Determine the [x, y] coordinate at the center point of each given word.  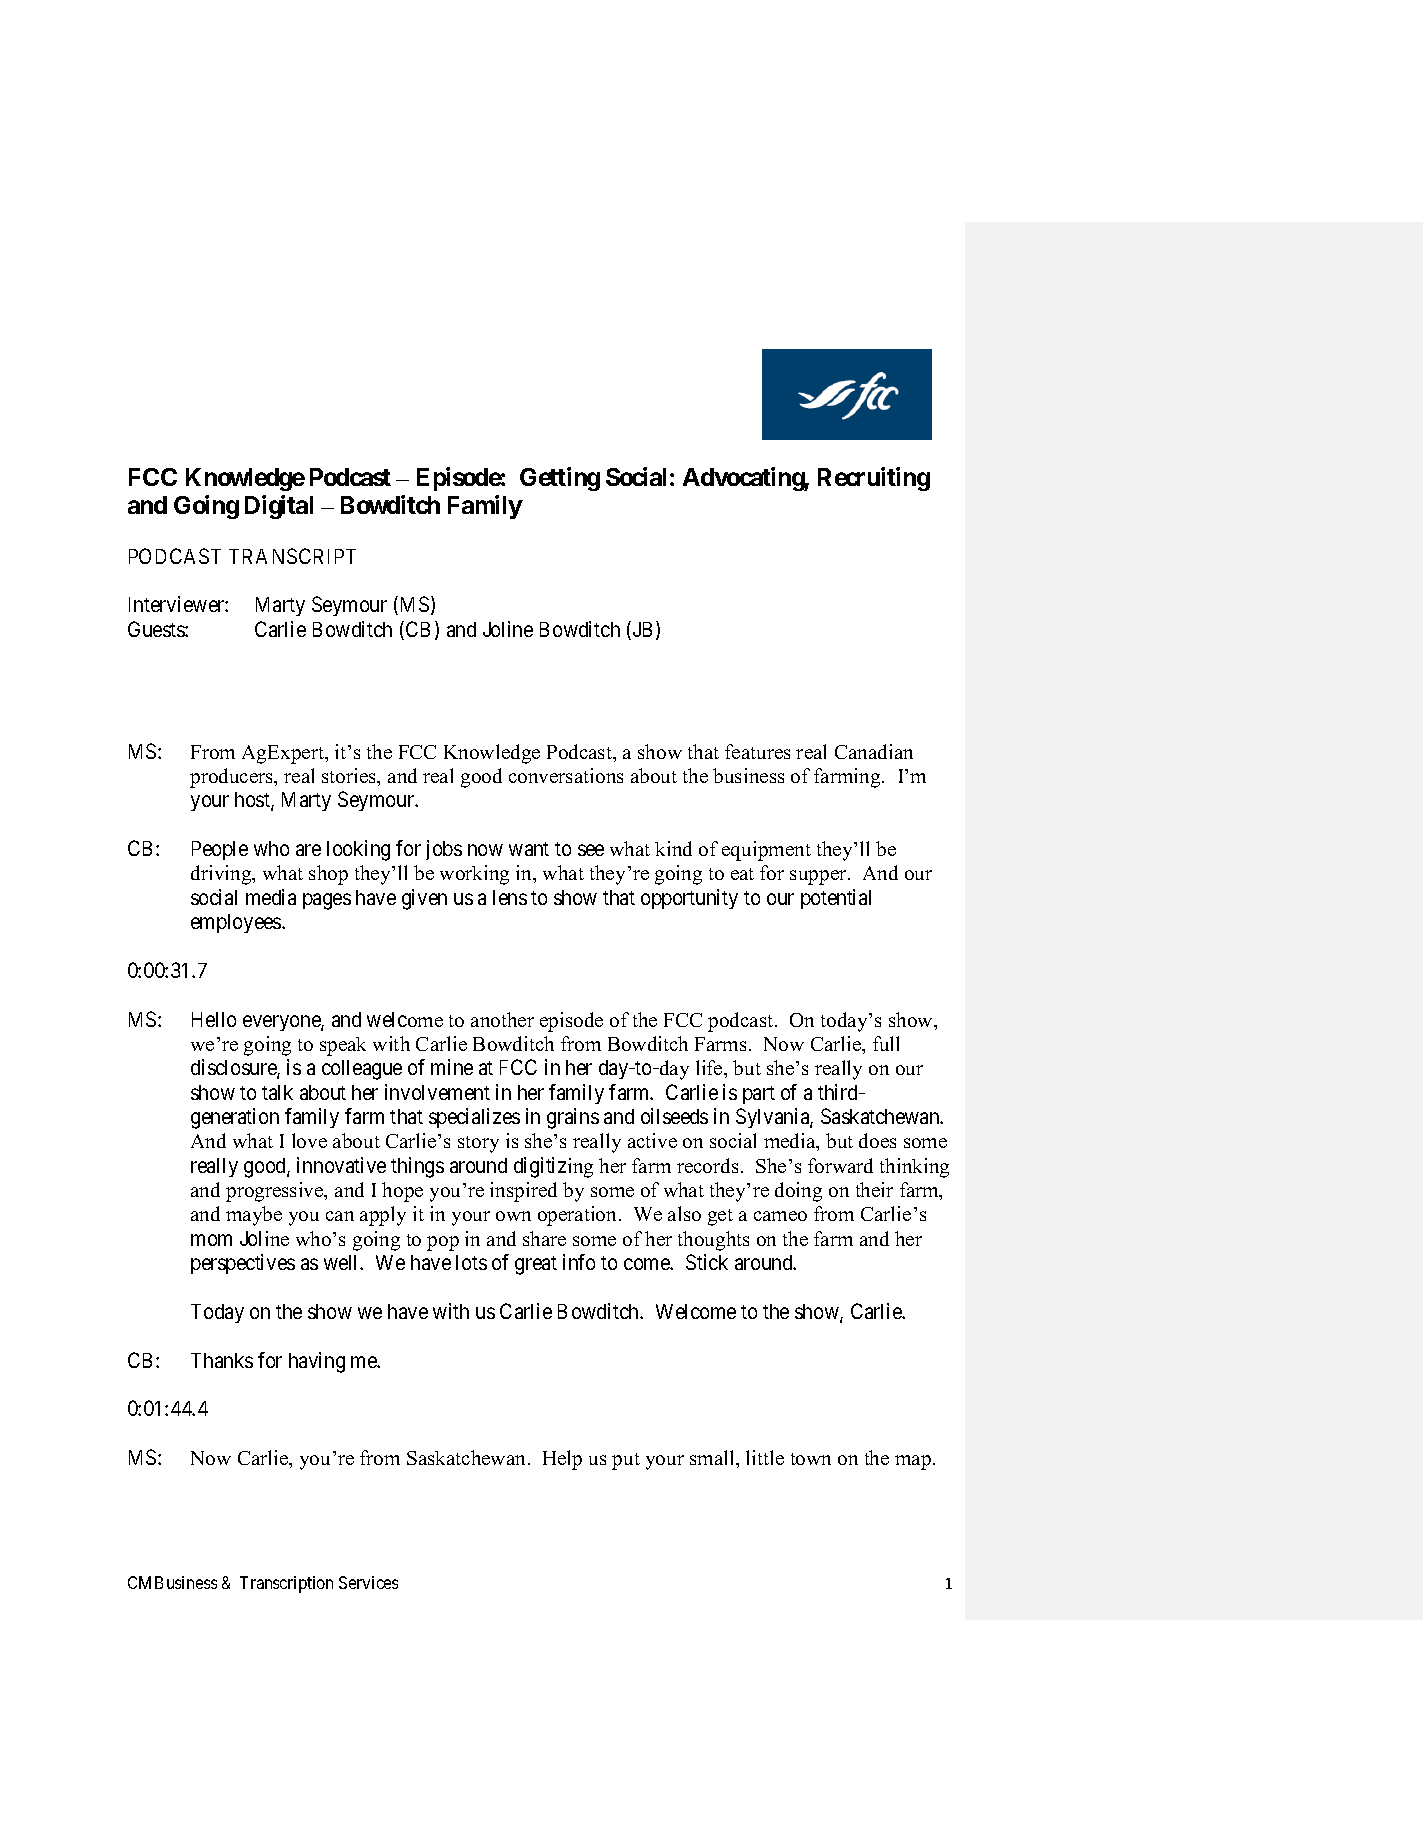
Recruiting [874, 479]
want [529, 849]
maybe [254, 1216]
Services [368, 1582]
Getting [560, 479]
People [220, 850]
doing [798, 1192]
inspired [523, 1192]
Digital [279, 507]
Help [562, 1460]
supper [819, 877]
